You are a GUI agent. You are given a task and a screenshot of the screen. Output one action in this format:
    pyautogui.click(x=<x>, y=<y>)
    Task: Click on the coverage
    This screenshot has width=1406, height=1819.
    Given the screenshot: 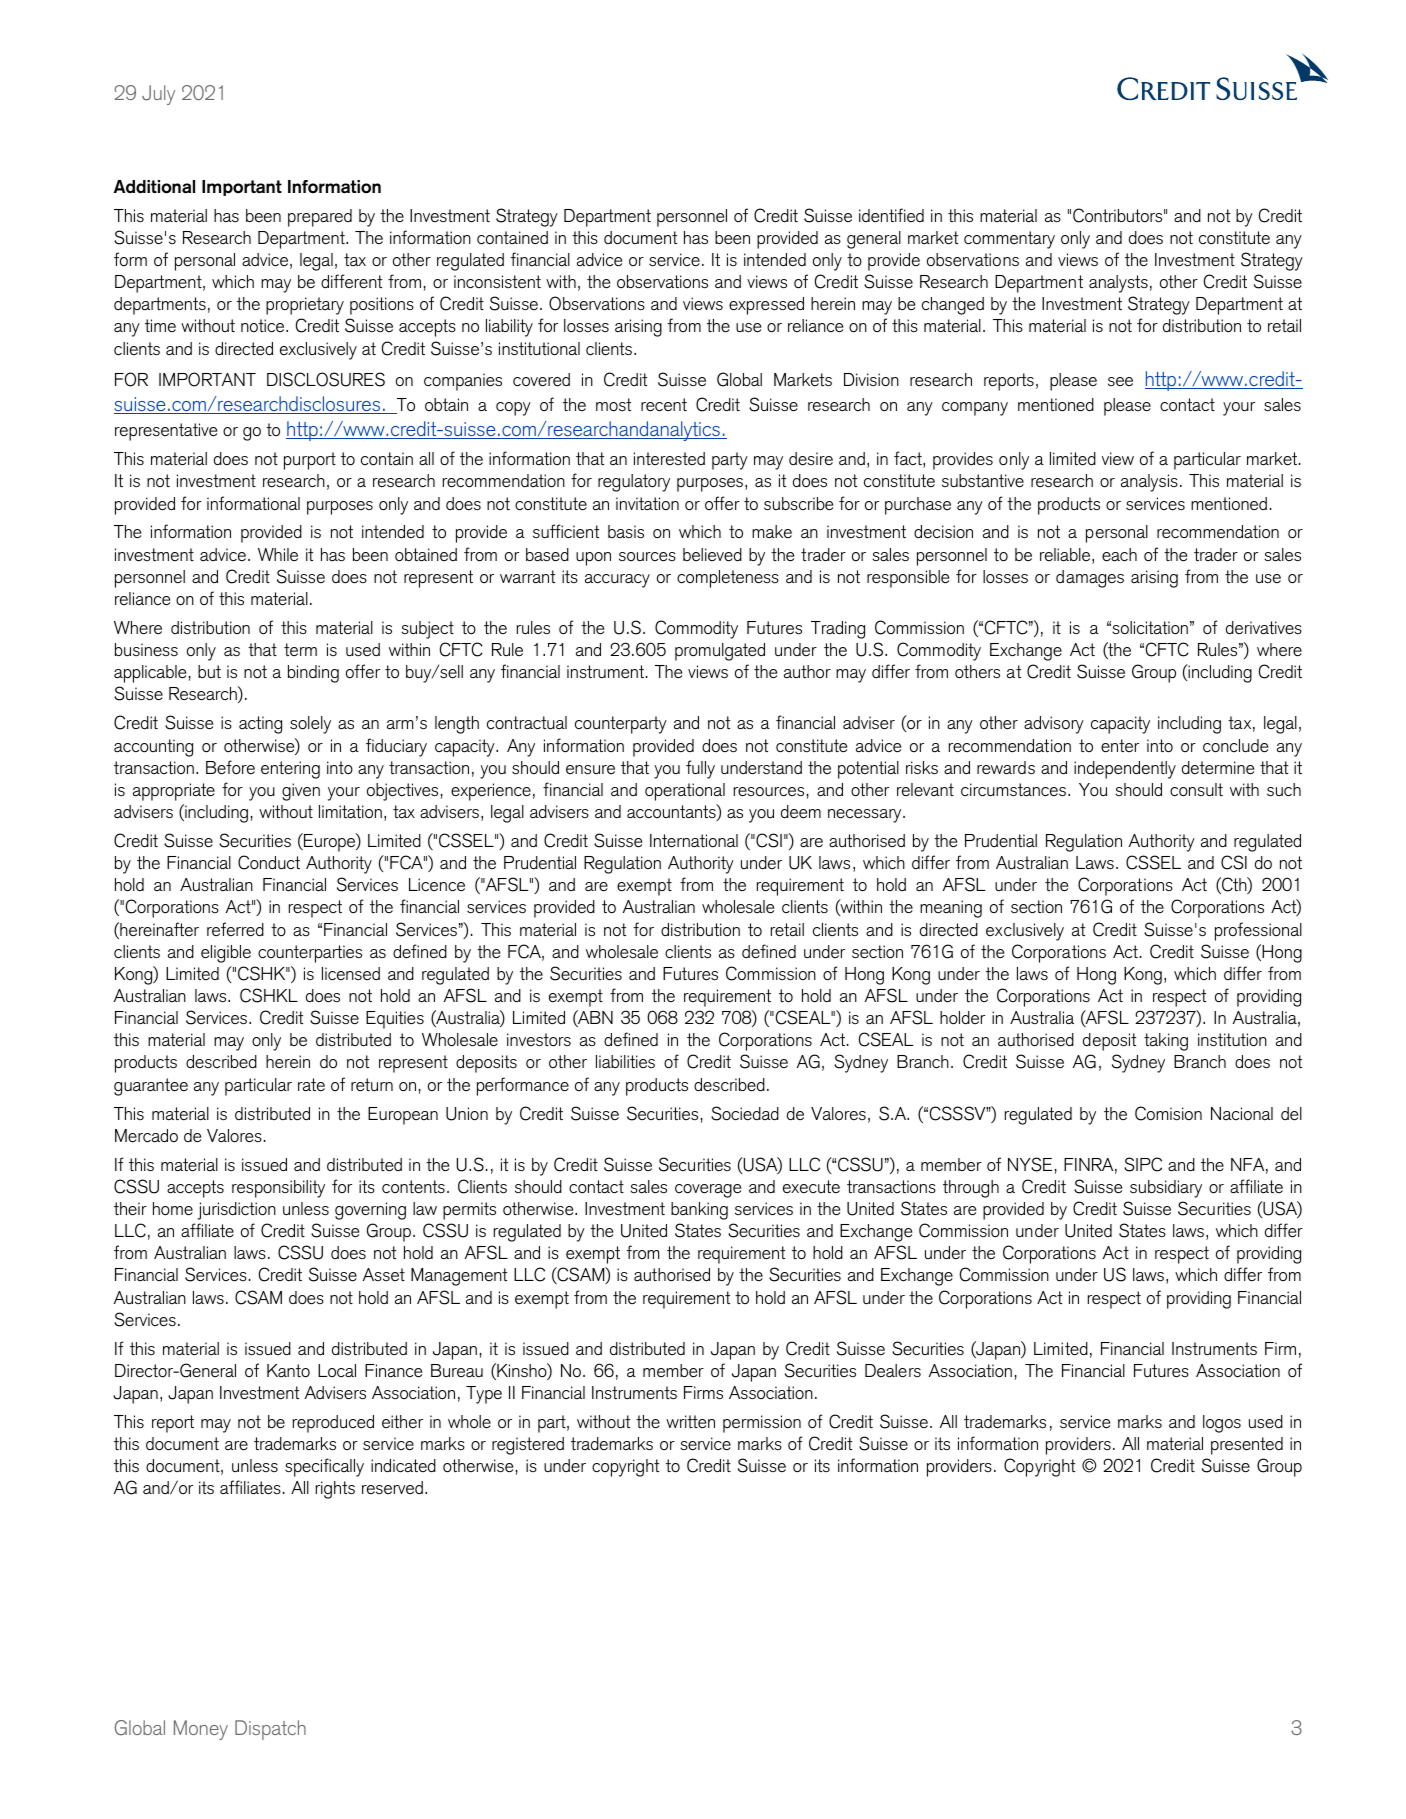 What is the action you would take?
    pyautogui.click(x=708, y=1191)
